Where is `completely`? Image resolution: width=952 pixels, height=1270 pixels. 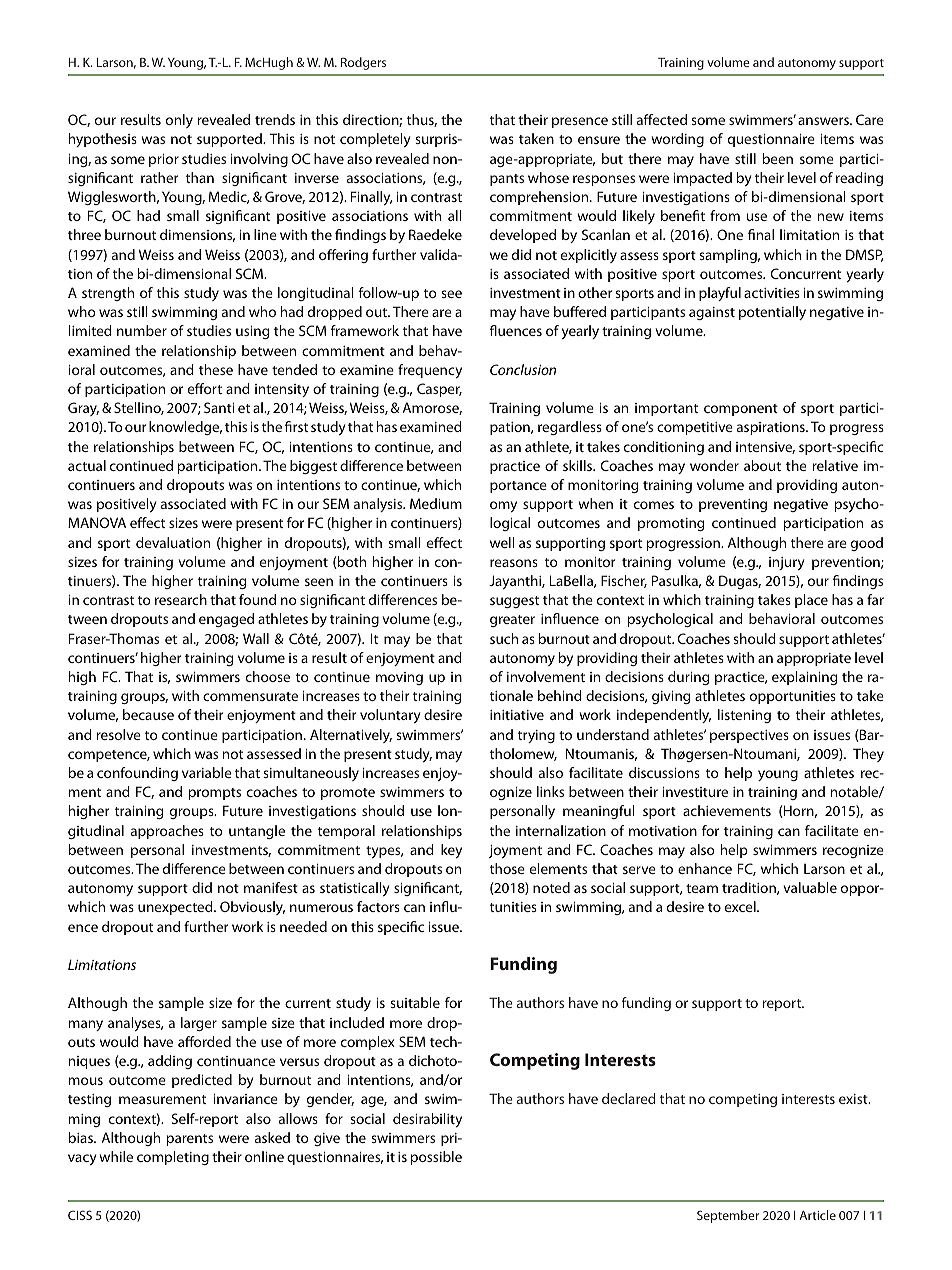 completely is located at coordinates (375, 140).
